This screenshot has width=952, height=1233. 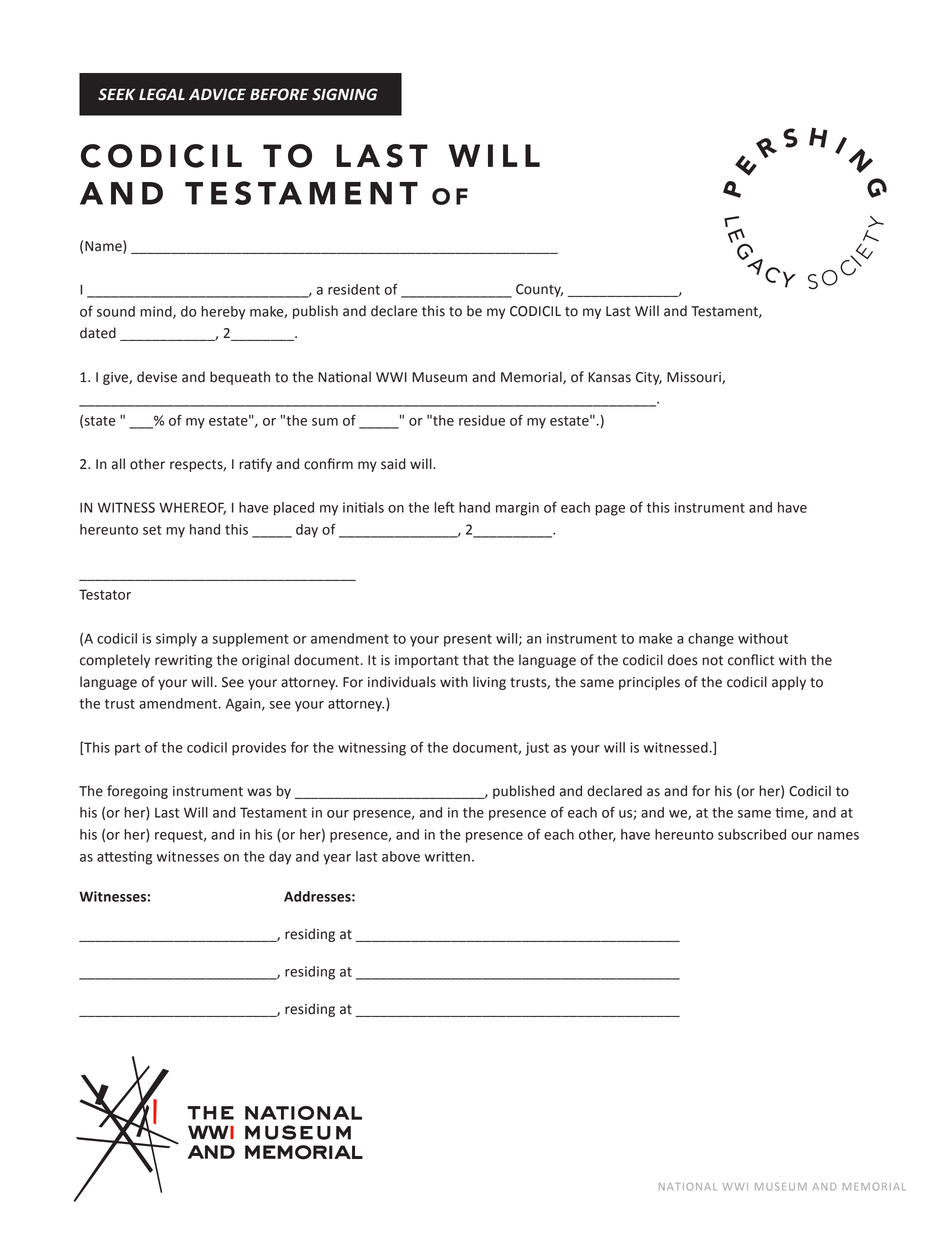 What do you see at coordinates (447, 856) in the screenshot?
I see `written` at bounding box center [447, 856].
